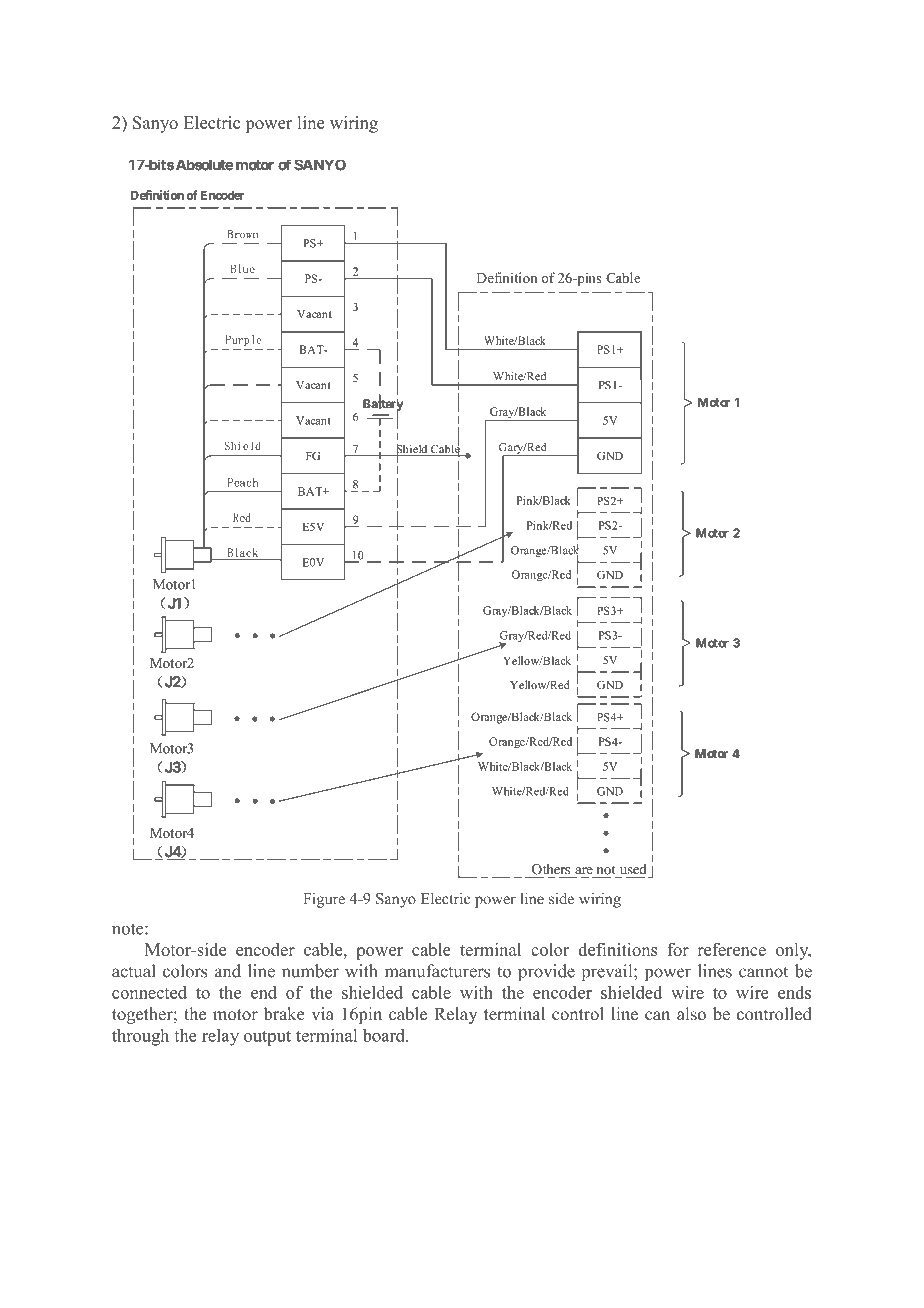  I want to click on used, so click(632, 870).
